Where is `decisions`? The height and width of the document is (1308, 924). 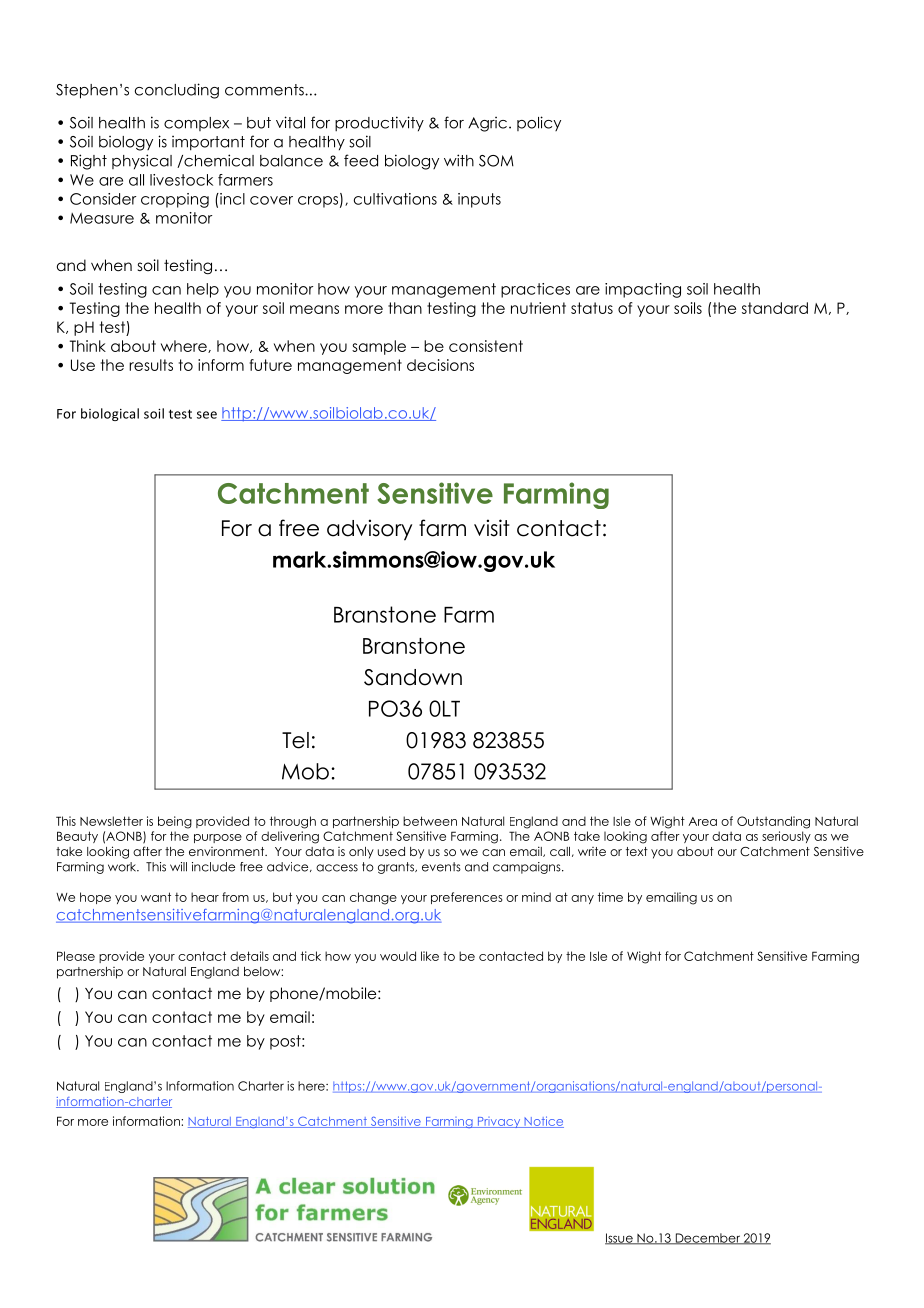
decisions is located at coordinates (440, 365).
